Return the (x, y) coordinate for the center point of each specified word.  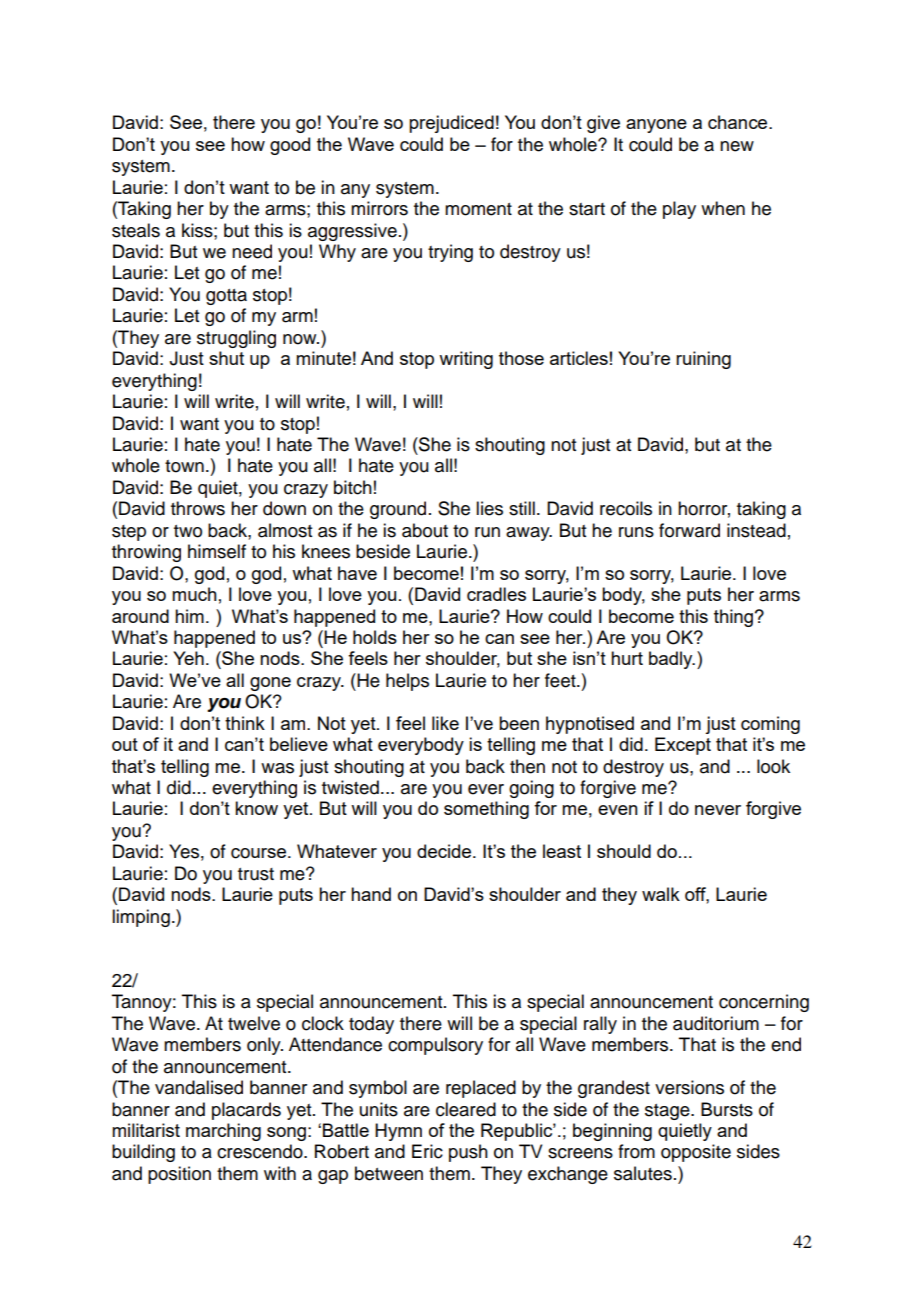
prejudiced (451, 124)
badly (672, 660)
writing (466, 360)
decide (445, 851)
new (737, 146)
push (468, 1153)
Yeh (188, 658)
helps (407, 682)
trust (256, 874)
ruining (703, 360)
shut (226, 358)
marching (223, 1132)
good (290, 146)
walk (661, 894)
